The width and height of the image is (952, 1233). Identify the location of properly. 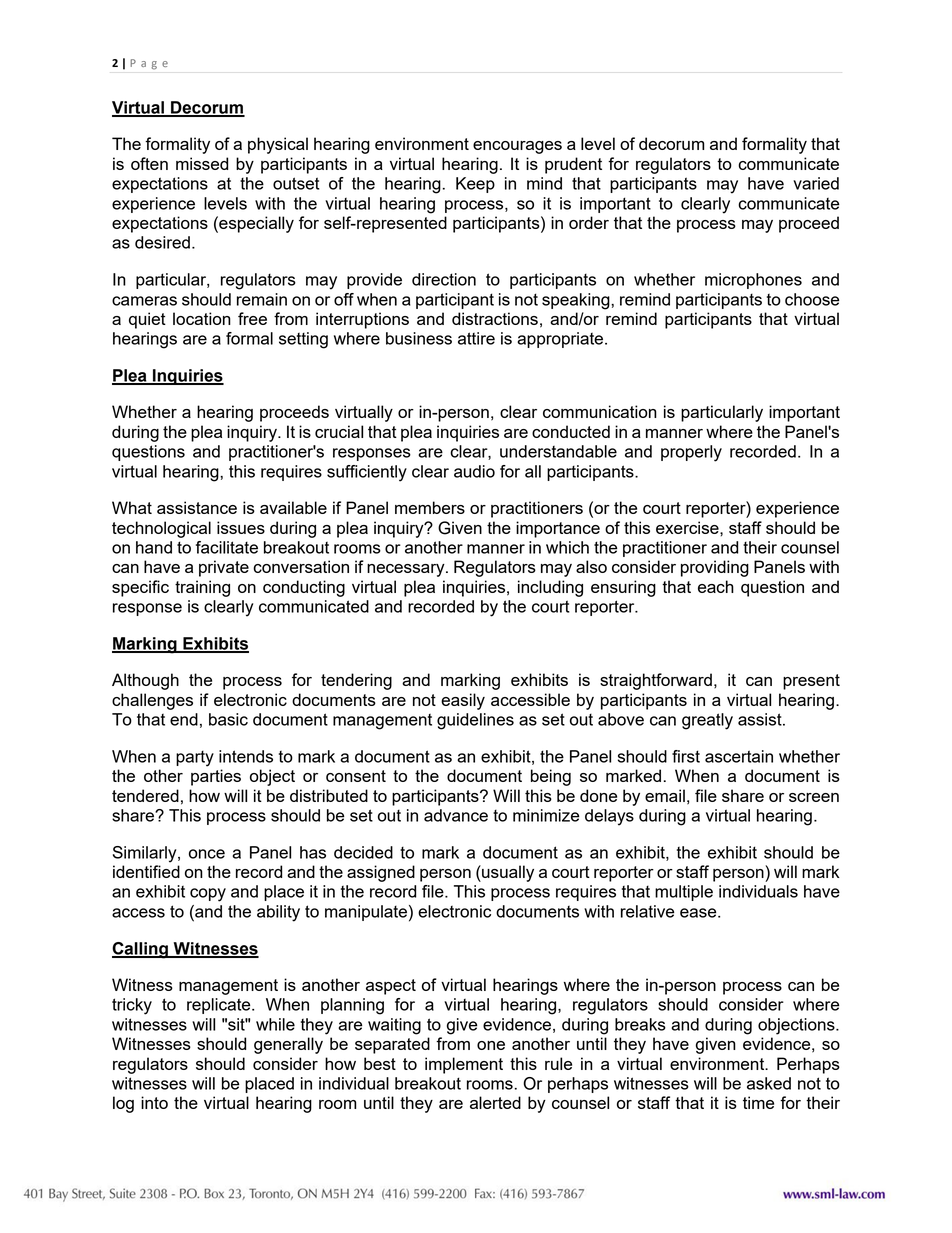
(691, 453).
